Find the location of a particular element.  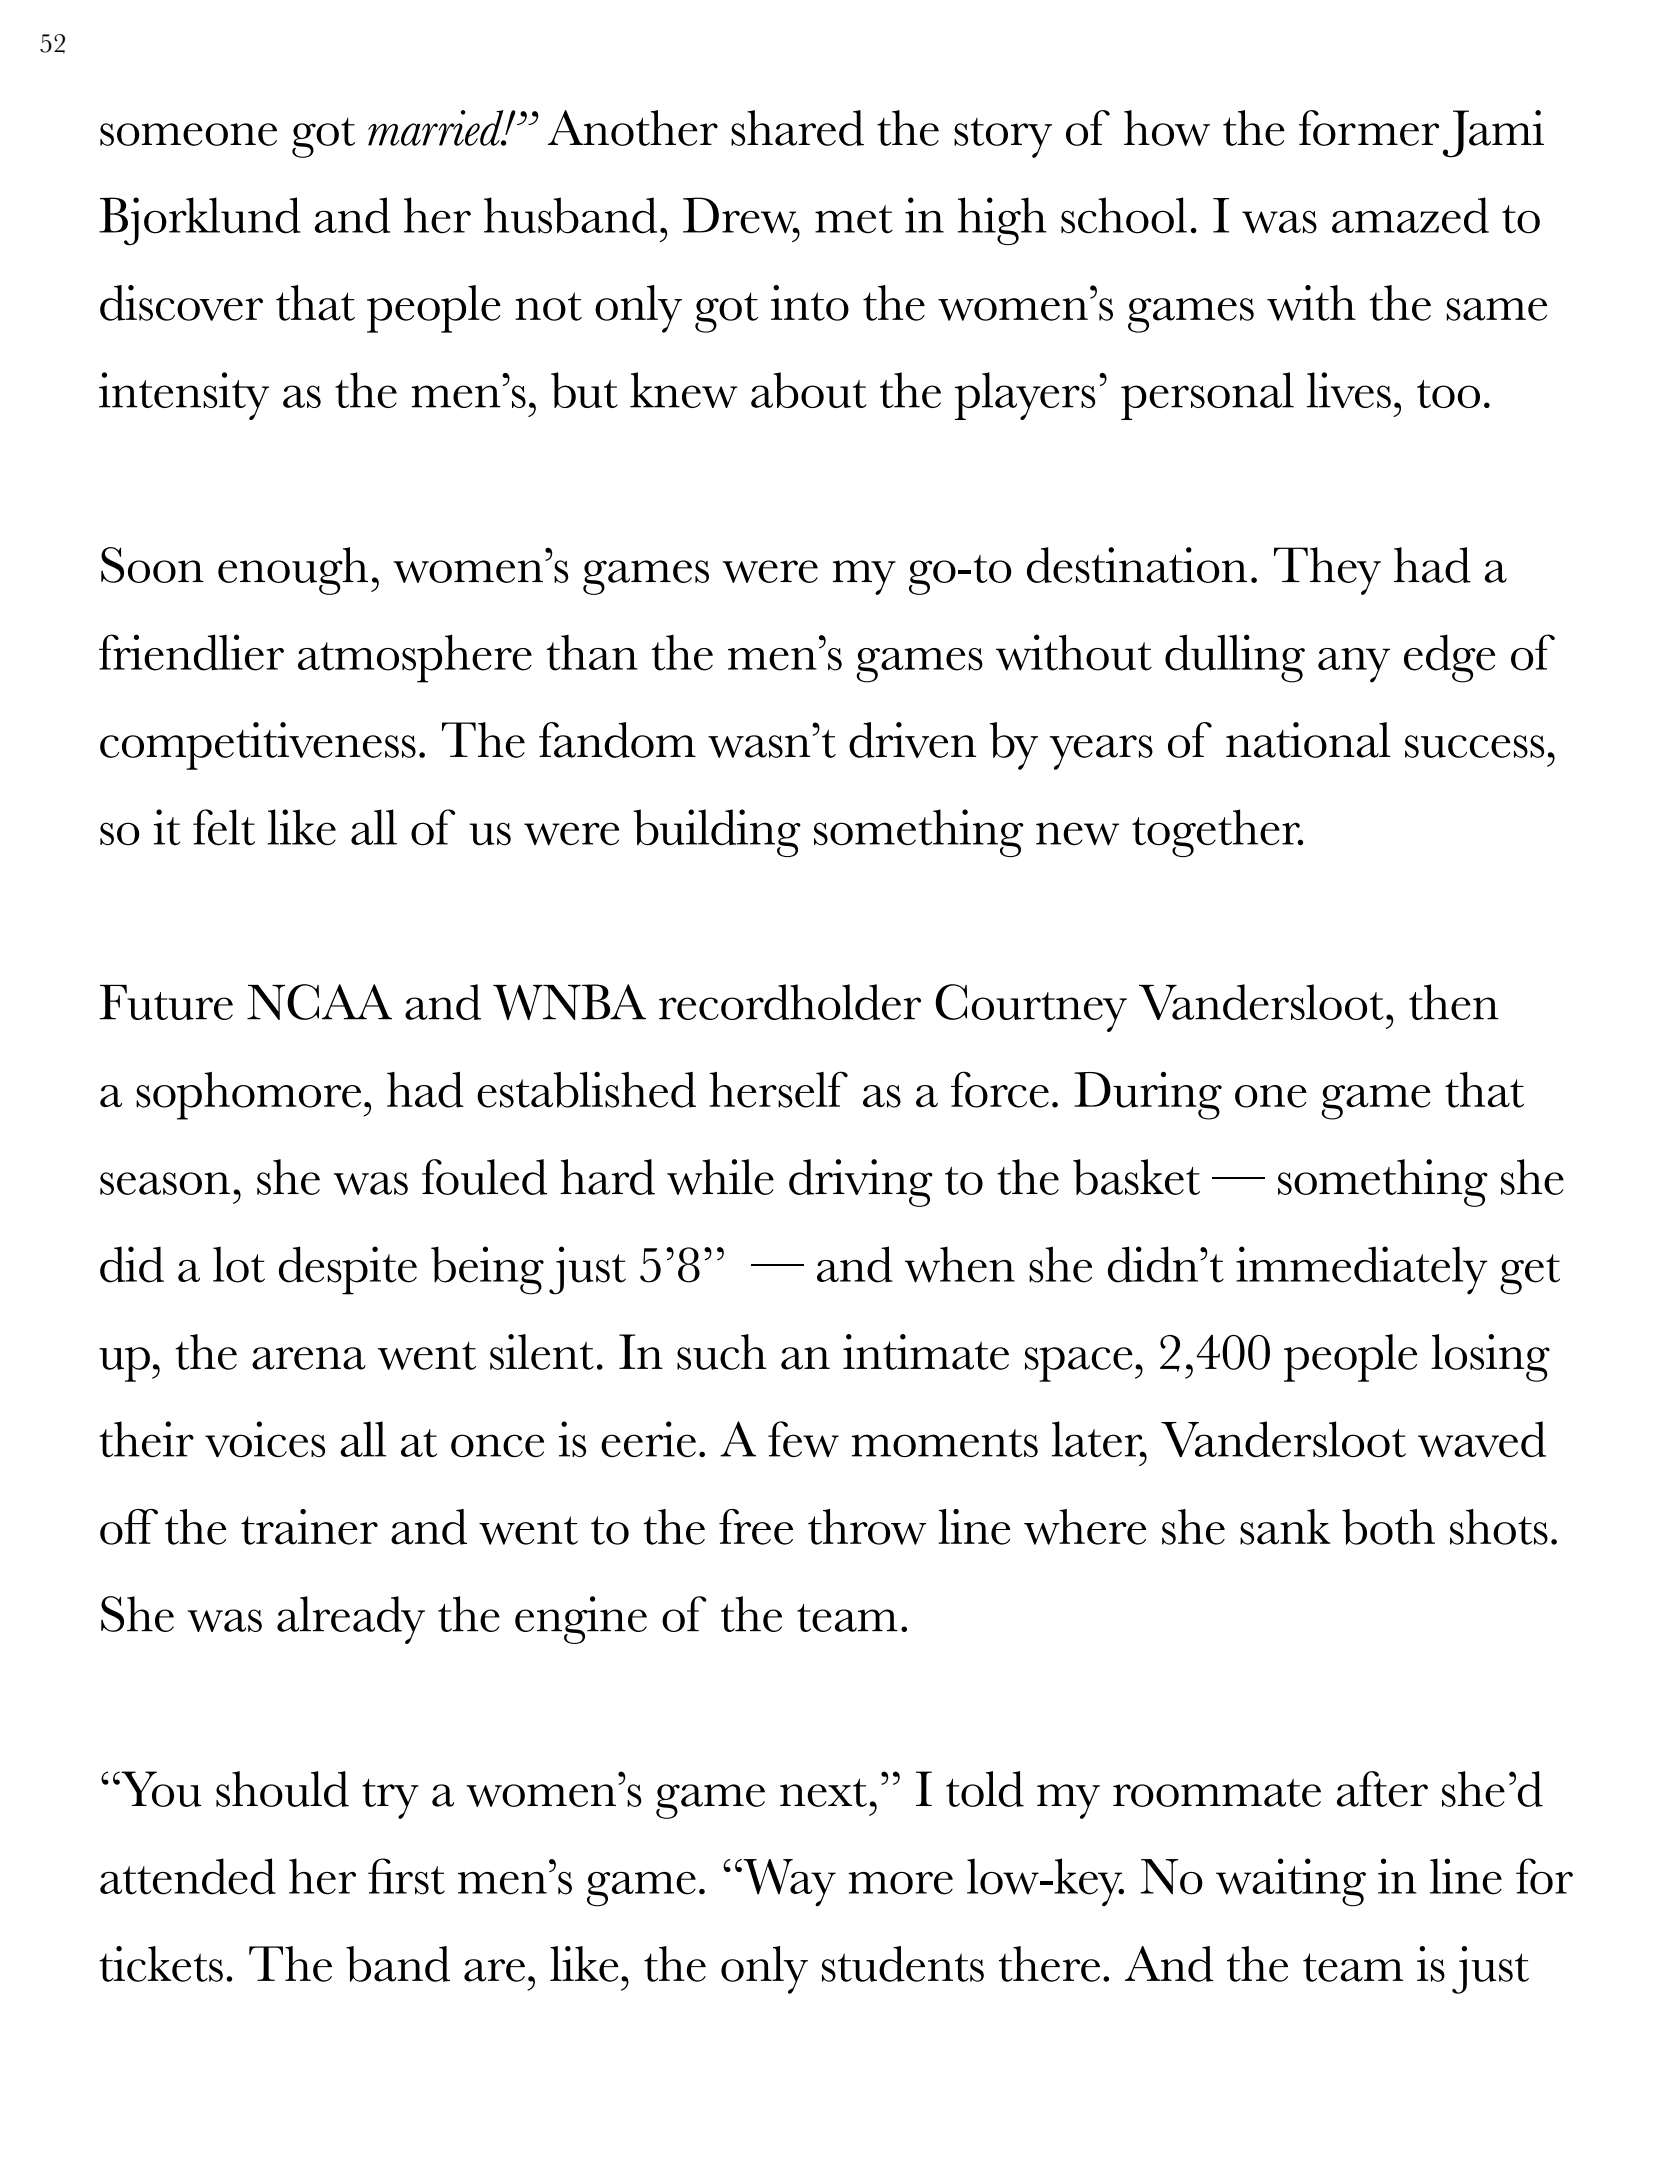

arena is located at coordinates (309, 1358).
